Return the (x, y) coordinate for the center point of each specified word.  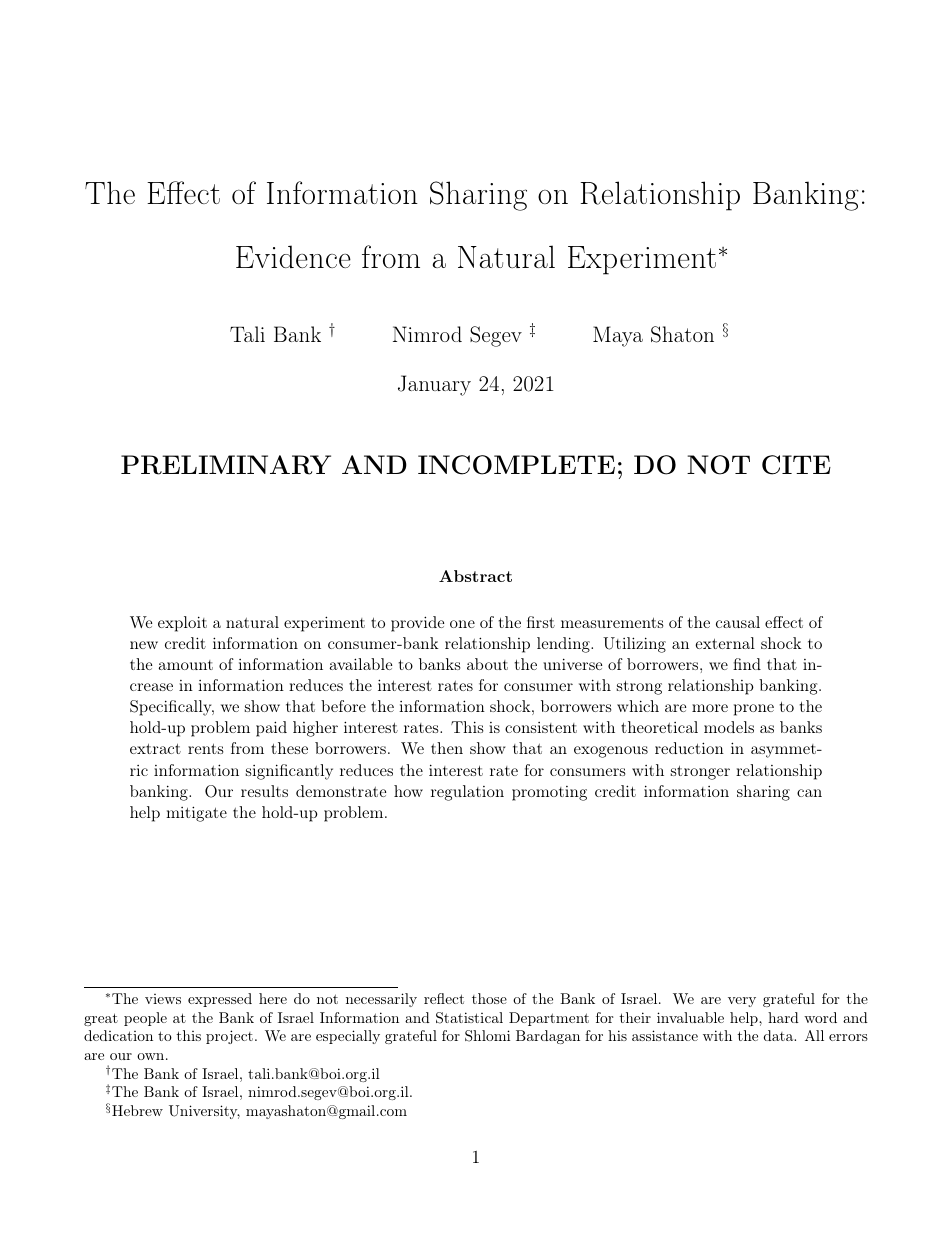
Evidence (293, 256)
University (204, 1112)
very (742, 1002)
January (434, 385)
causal (738, 622)
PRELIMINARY (226, 465)
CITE (796, 465)
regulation (467, 793)
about (487, 664)
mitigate (196, 814)
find (747, 664)
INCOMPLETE (516, 465)
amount (186, 665)
